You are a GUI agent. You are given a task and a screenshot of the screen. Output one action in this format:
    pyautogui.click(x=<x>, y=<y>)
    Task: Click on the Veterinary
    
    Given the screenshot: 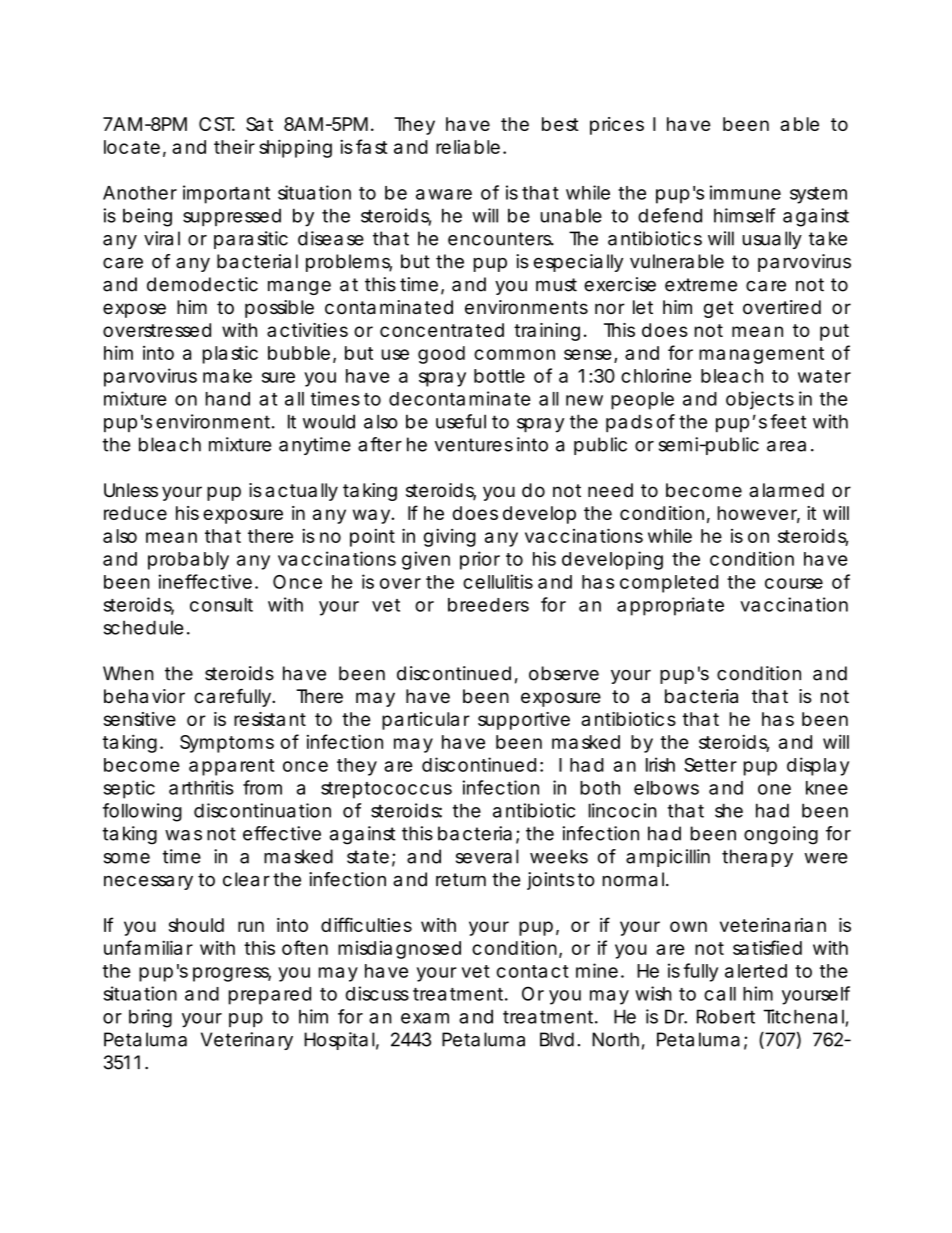 What is the action you would take?
    pyautogui.click(x=247, y=1041)
